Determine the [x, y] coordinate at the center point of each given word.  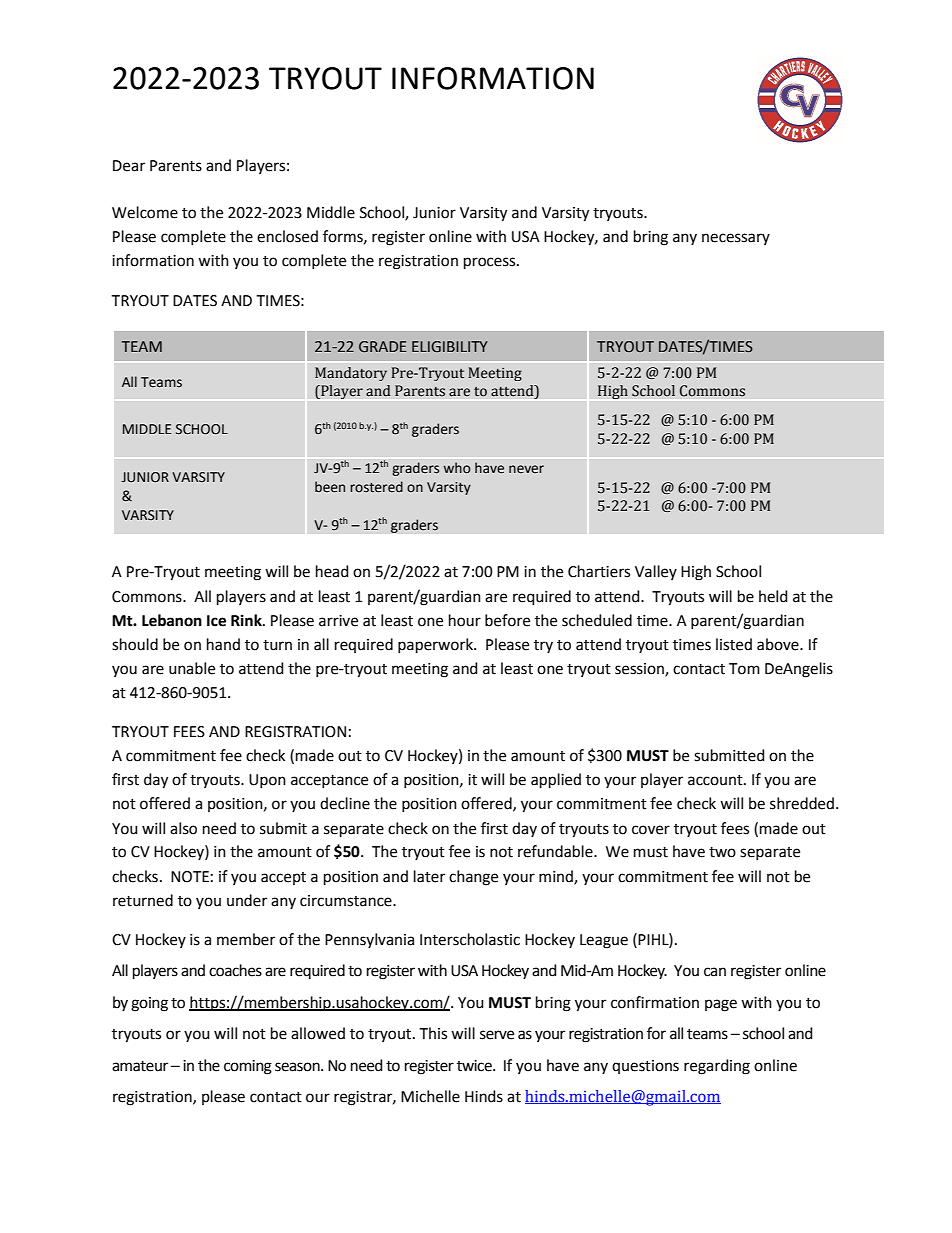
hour [465, 620]
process [491, 263]
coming [248, 1067]
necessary [736, 239]
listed [734, 644]
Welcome [145, 212]
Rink [247, 620]
